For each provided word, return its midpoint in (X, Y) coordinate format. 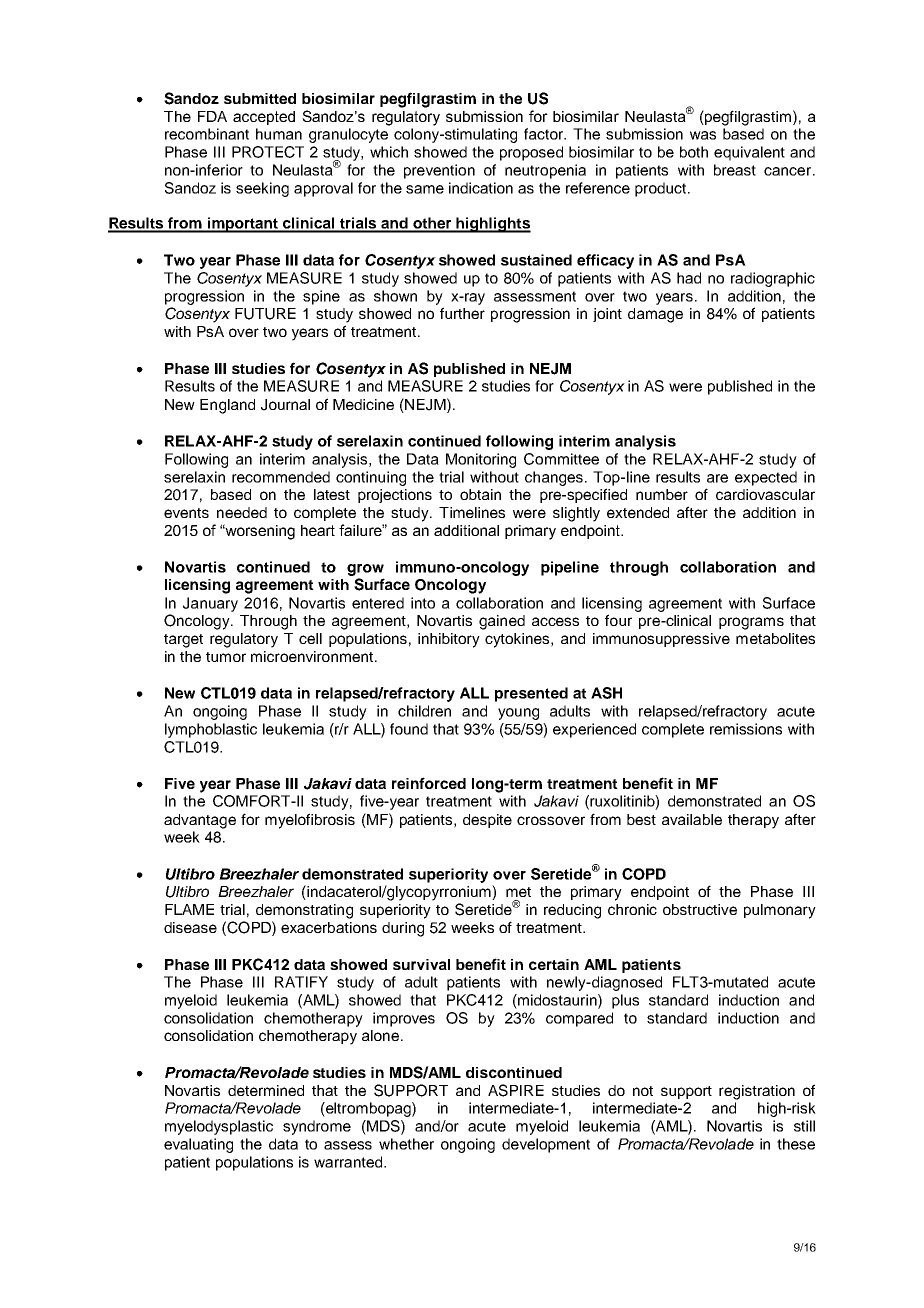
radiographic (773, 279)
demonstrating (304, 911)
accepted (264, 118)
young (518, 714)
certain (554, 964)
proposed (531, 153)
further (462, 313)
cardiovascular (765, 494)
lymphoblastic (211, 730)
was (703, 135)
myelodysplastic (219, 1127)
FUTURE (265, 314)
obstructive (700, 909)
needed (242, 512)
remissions (746, 729)
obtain (480, 494)
